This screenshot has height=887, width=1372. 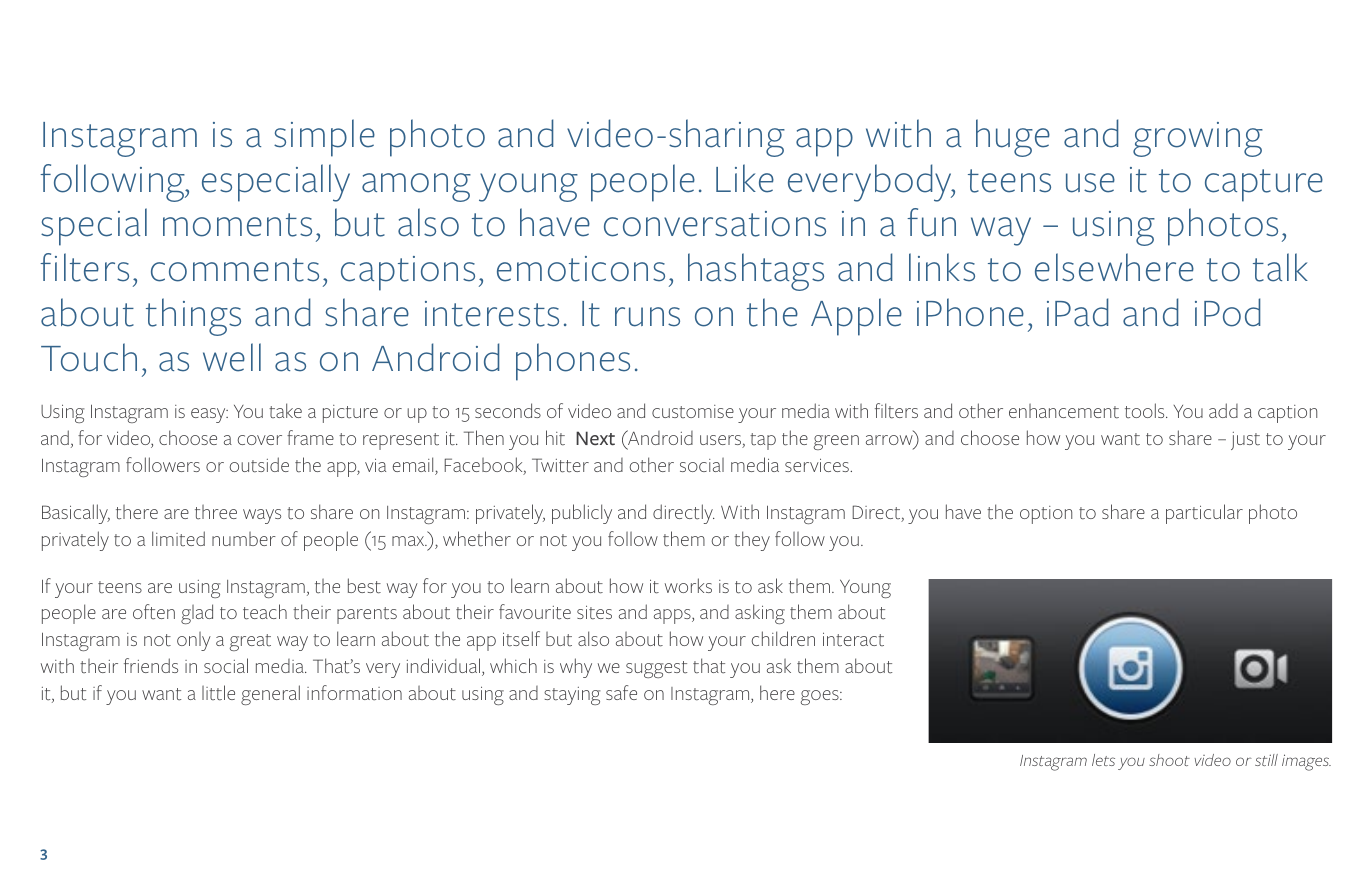 I want to click on safe, so click(x=621, y=692).
